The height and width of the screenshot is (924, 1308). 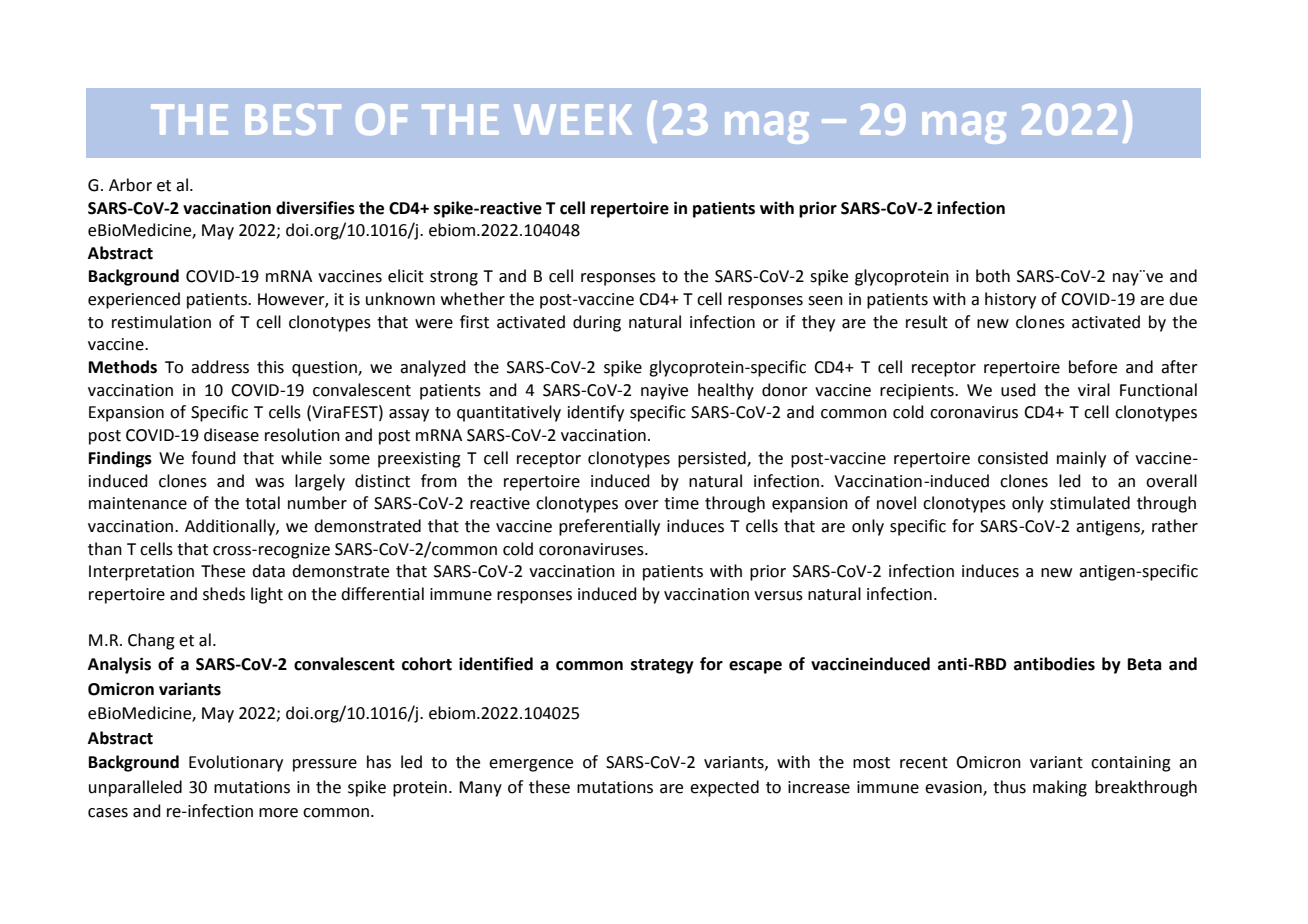 What do you see at coordinates (1010, 300) in the screenshot?
I see `history` at bounding box center [1010, 300].
